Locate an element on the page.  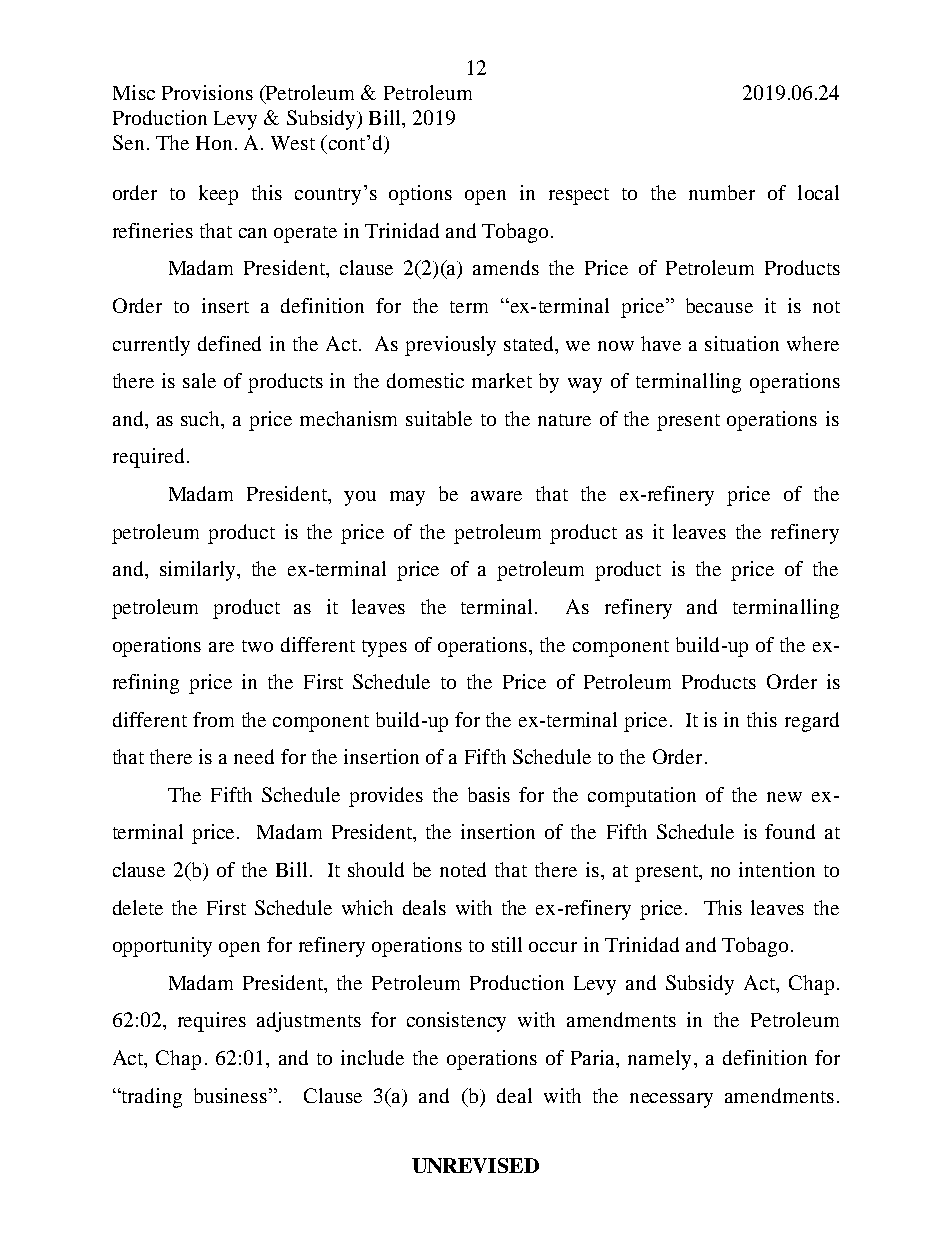
regard is located at coordinates (812, 722).
